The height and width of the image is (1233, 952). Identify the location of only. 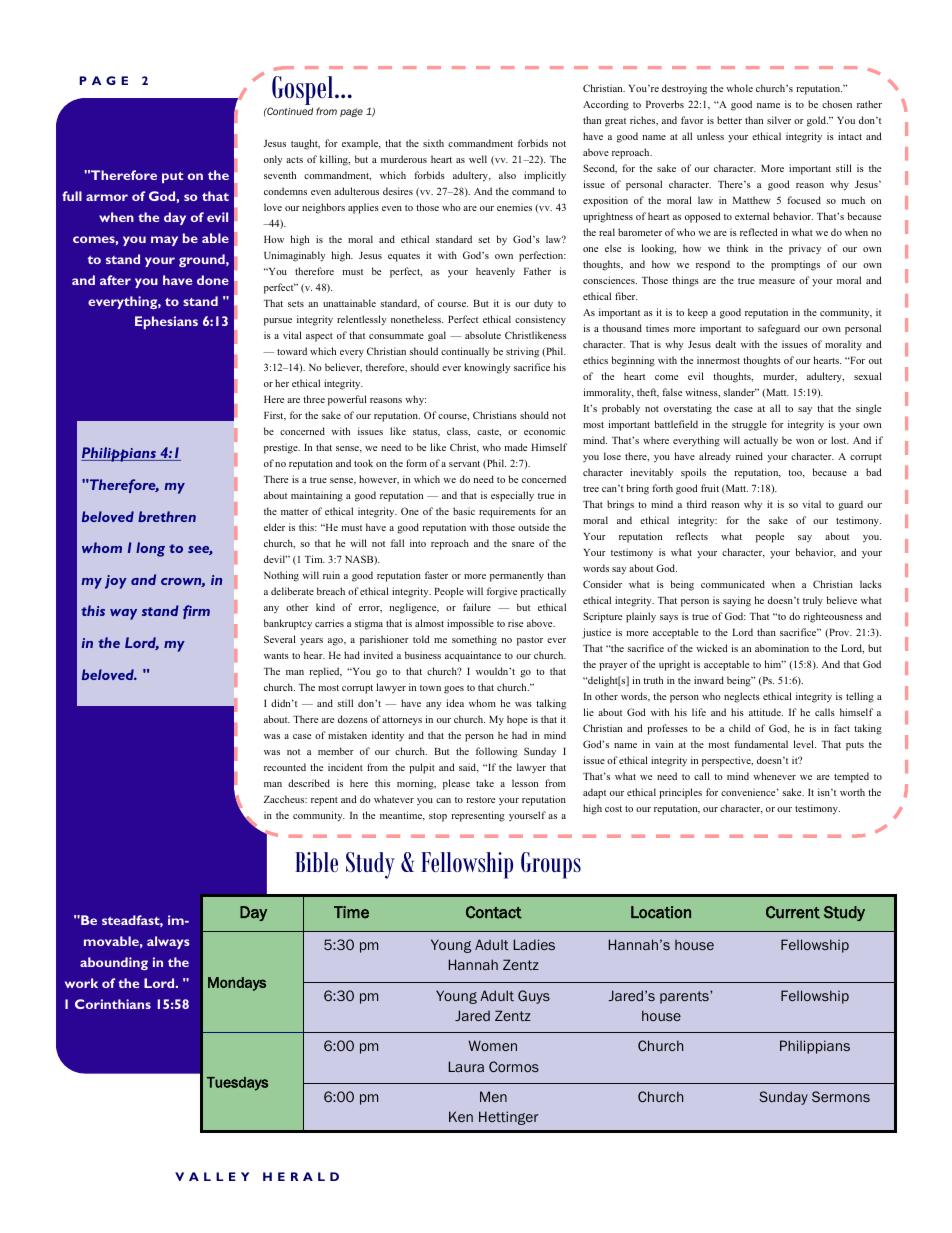
(273, 160).
